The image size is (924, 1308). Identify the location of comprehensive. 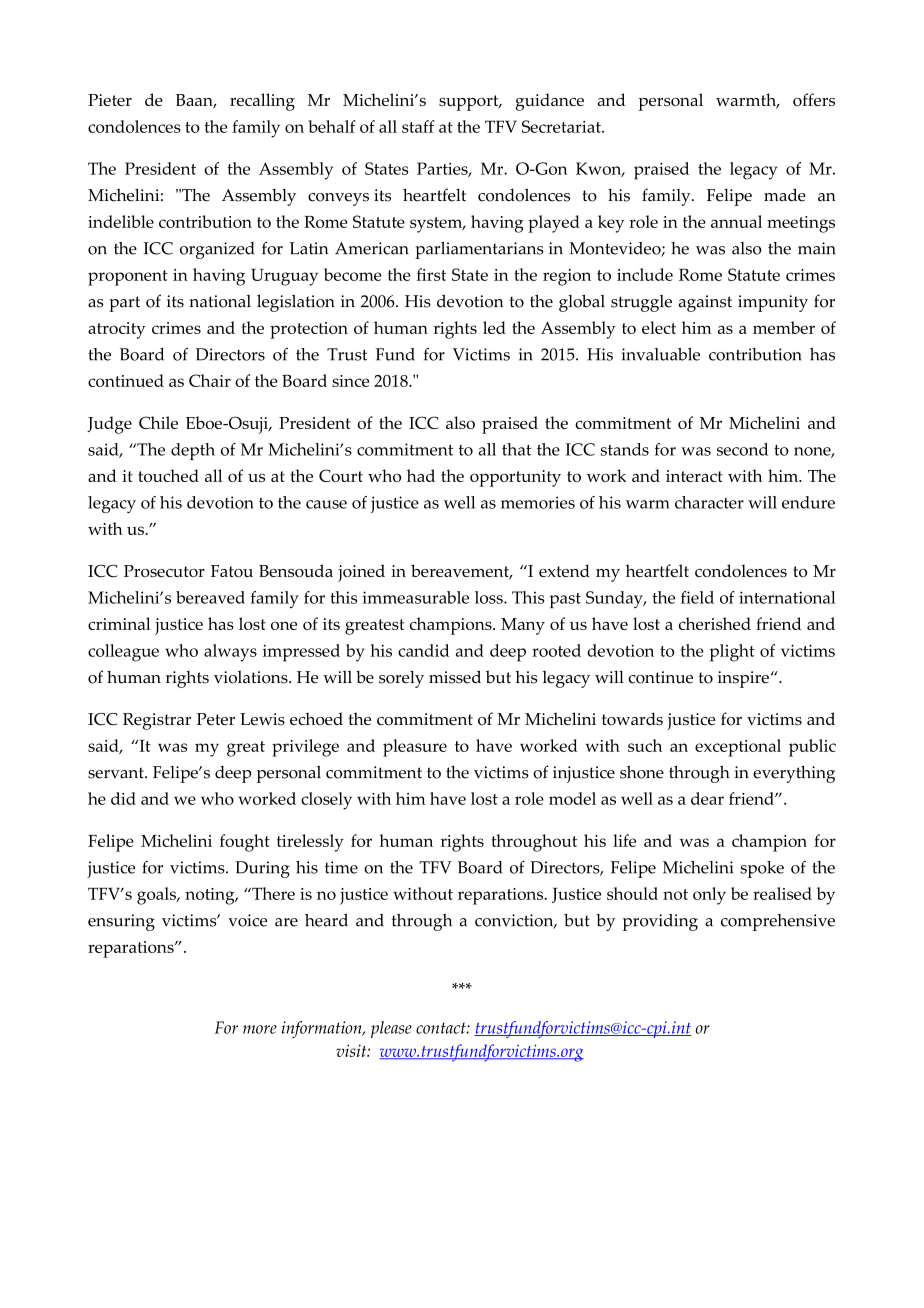
(778, 922).
